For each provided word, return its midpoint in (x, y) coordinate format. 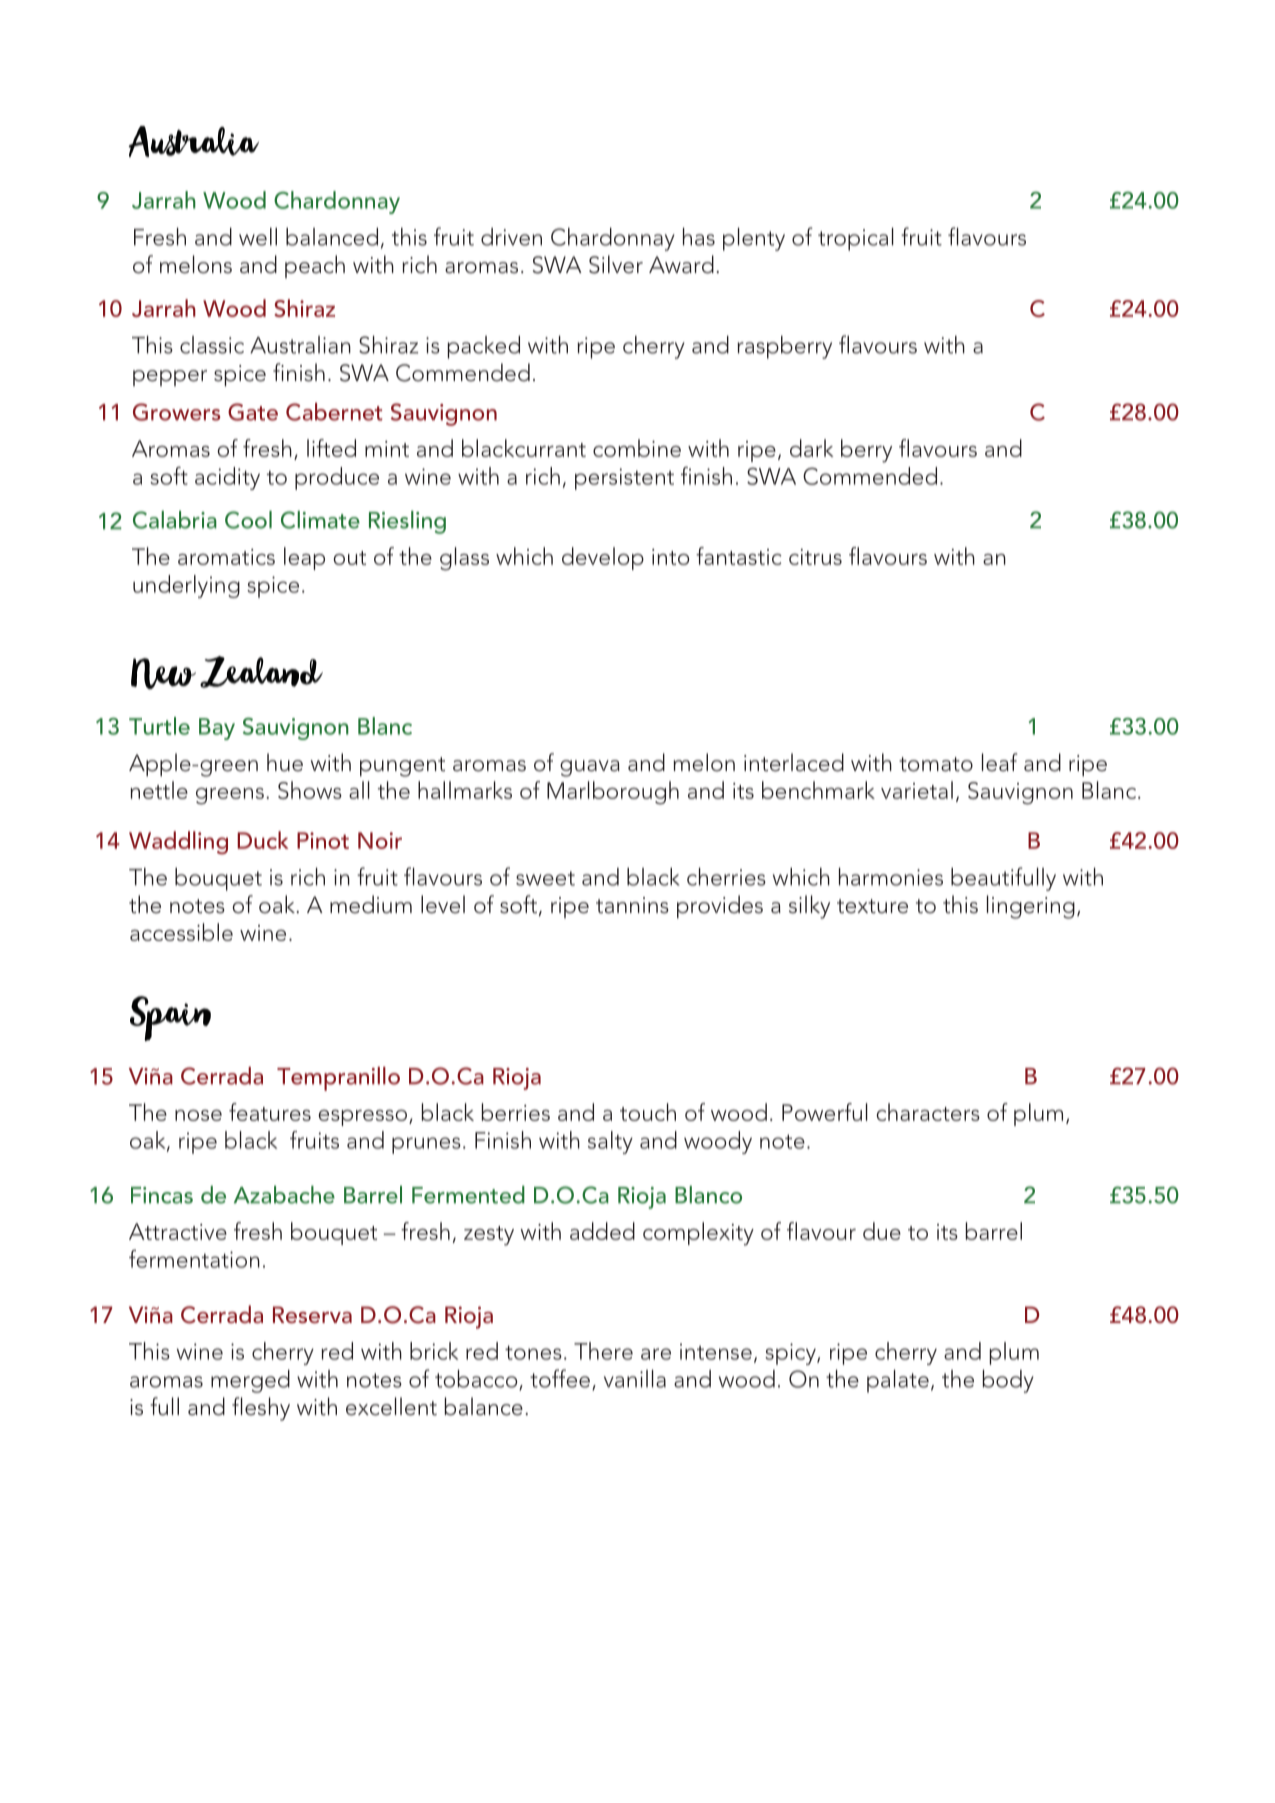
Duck (263, 840)
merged (250, 1381)
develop (603, 558)
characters (928, 1112)
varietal (917, 790)
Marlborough (613, 793)
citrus (815, 557)
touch (648, 1112)
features (270, 1112)
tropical (856, 239)
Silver (616, 264)
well (258, 237)
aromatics (226, 557)
